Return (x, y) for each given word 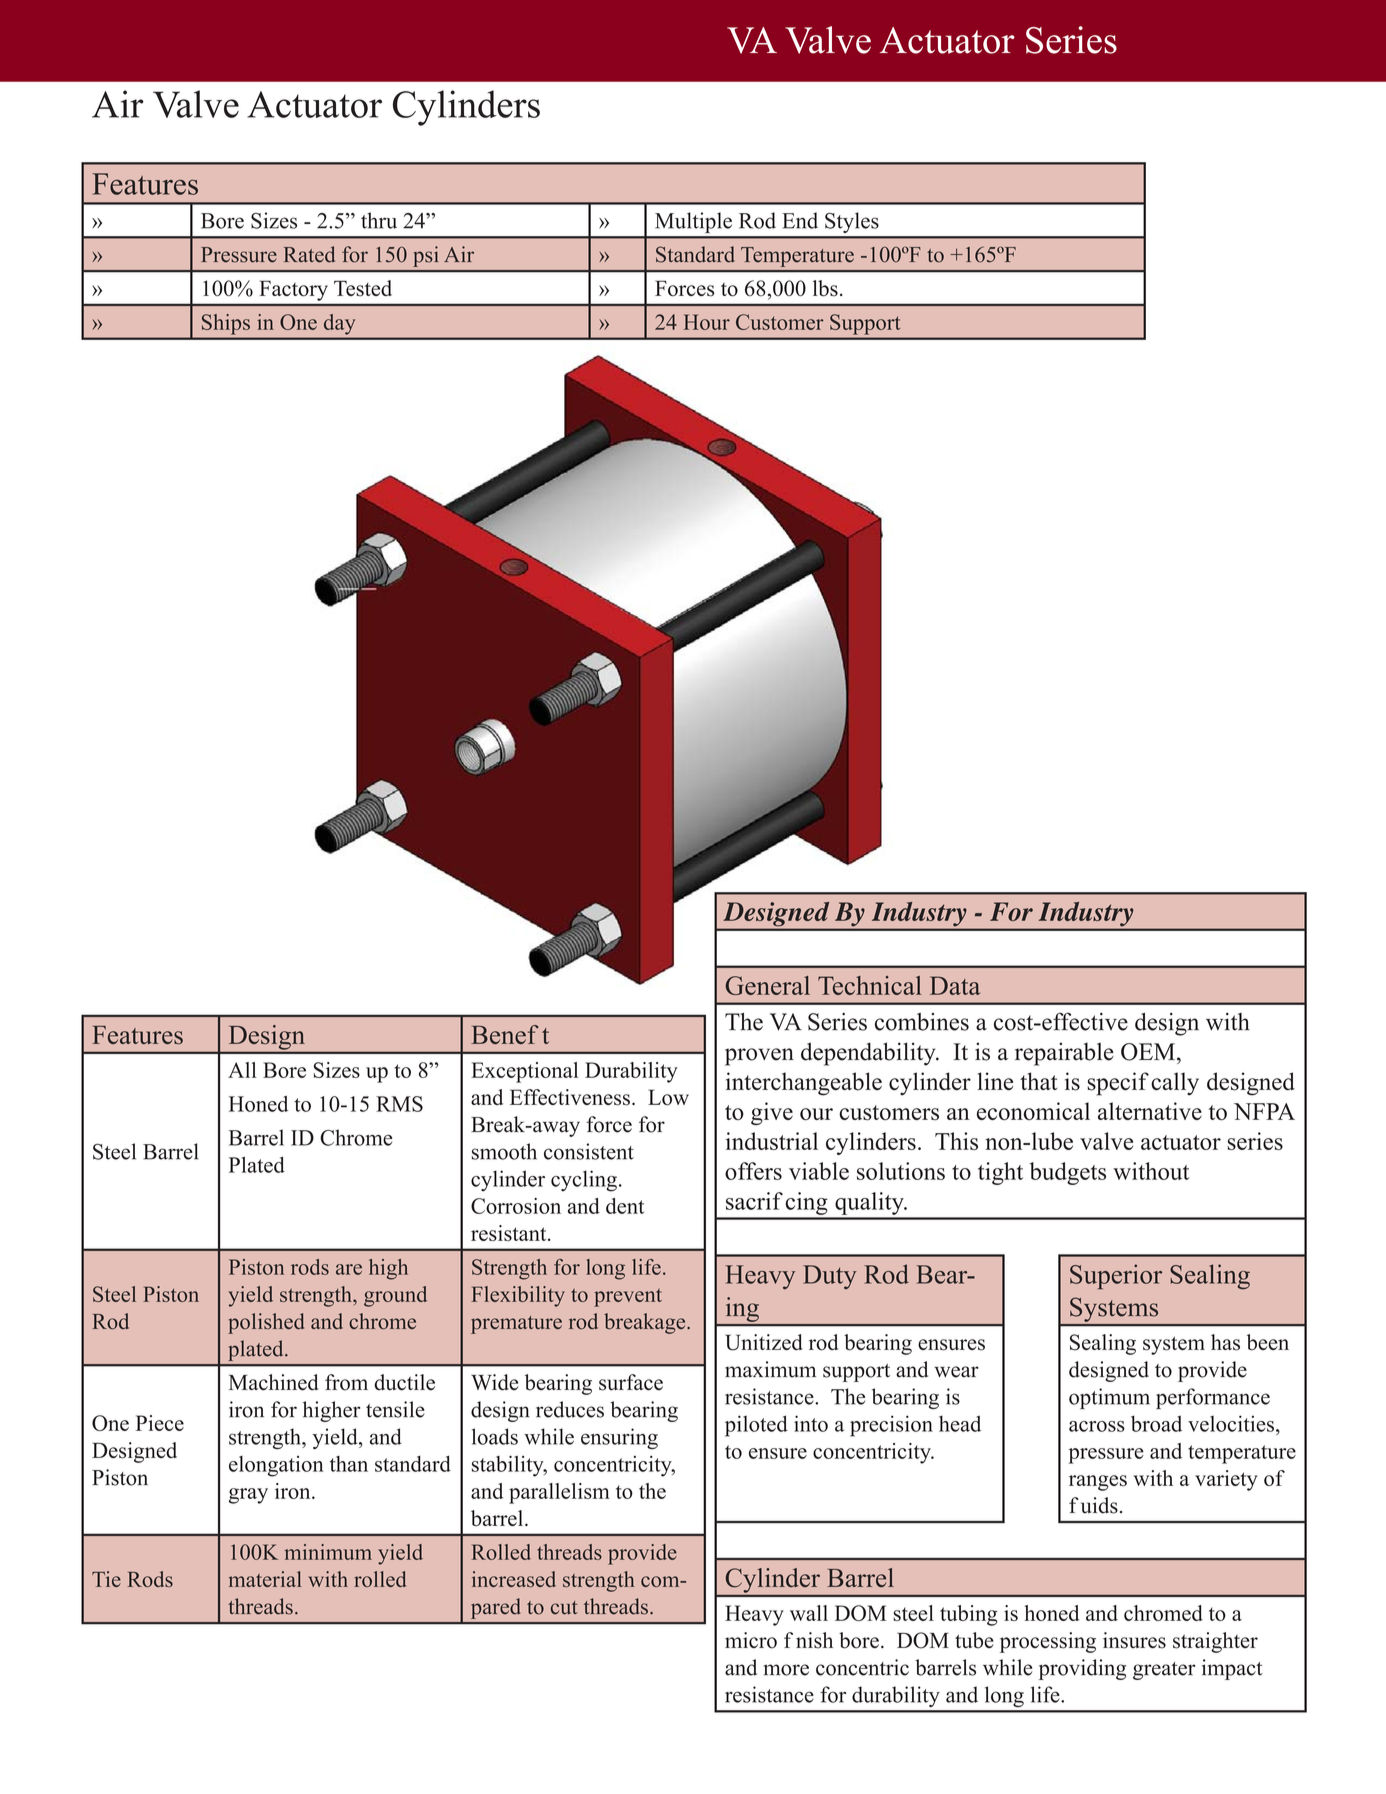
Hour (707, 322)
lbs (825, 288)
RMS (399, 1104)
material (265, 1579)
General (768, 985)
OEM (1149, 1052)
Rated (309, 254)
